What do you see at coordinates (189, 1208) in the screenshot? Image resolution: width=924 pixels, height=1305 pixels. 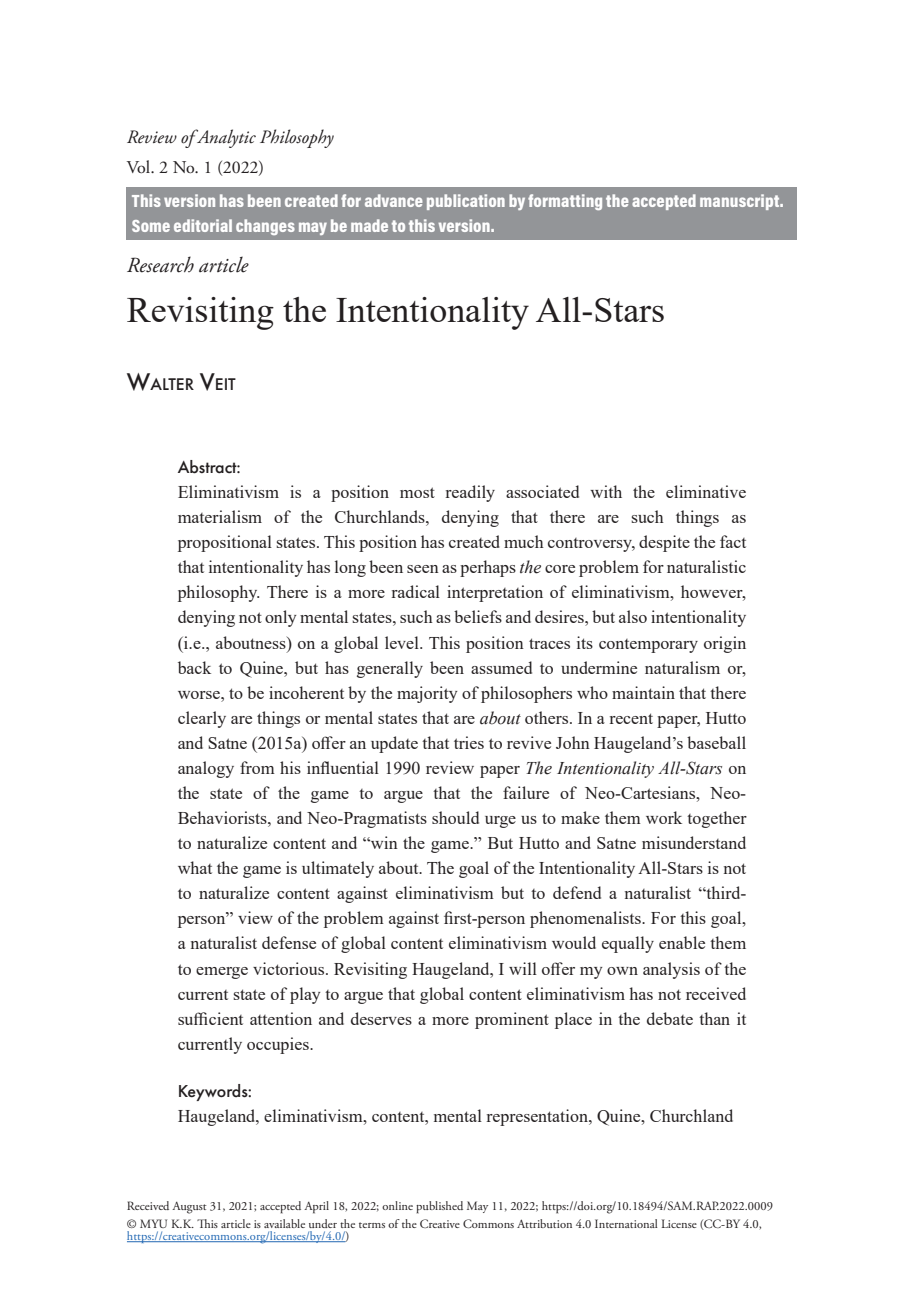 I see `August` at bounding box center [189, 1208].
